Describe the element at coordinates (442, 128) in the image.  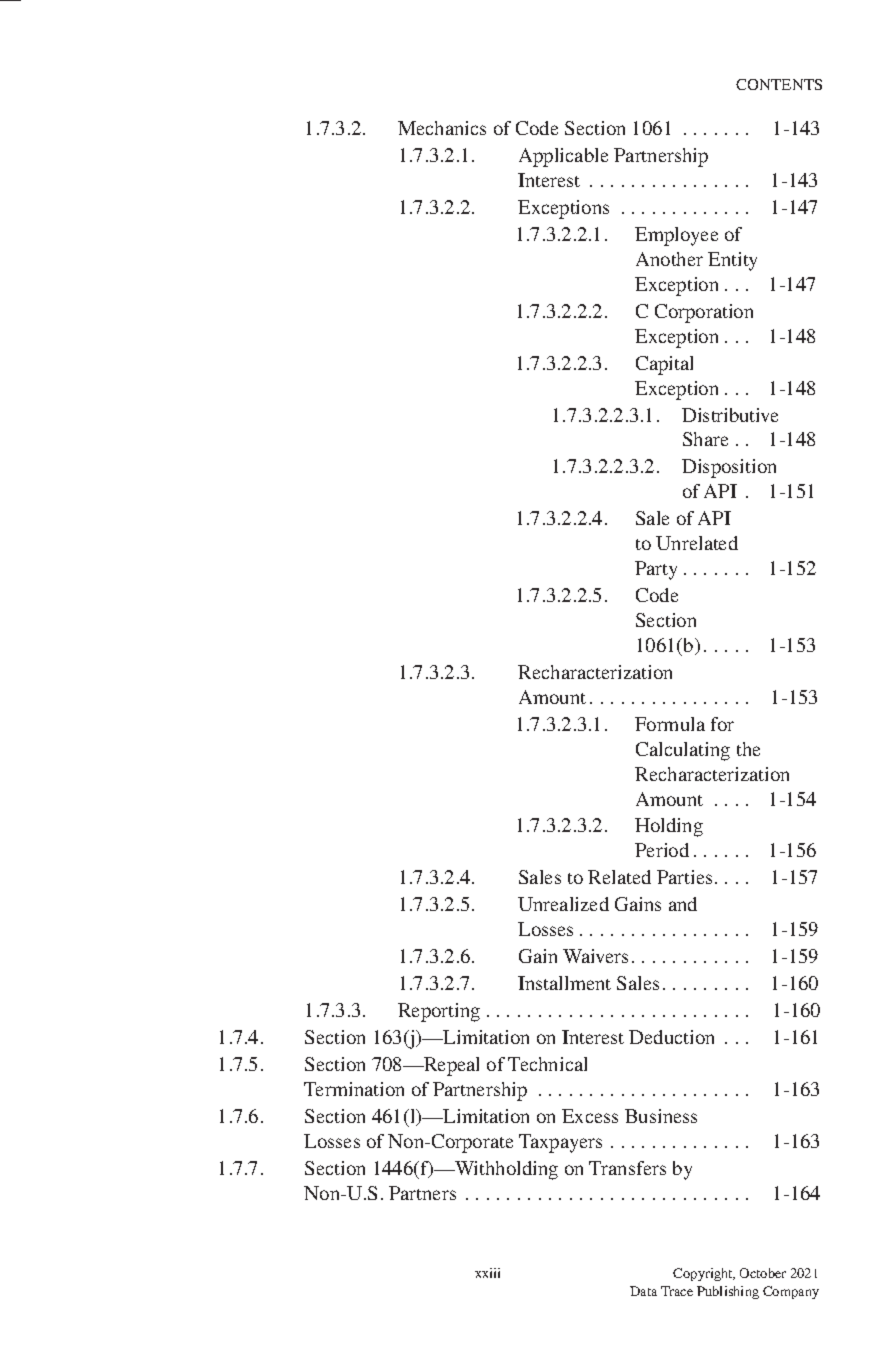
I see `Mechanics` at that location.
